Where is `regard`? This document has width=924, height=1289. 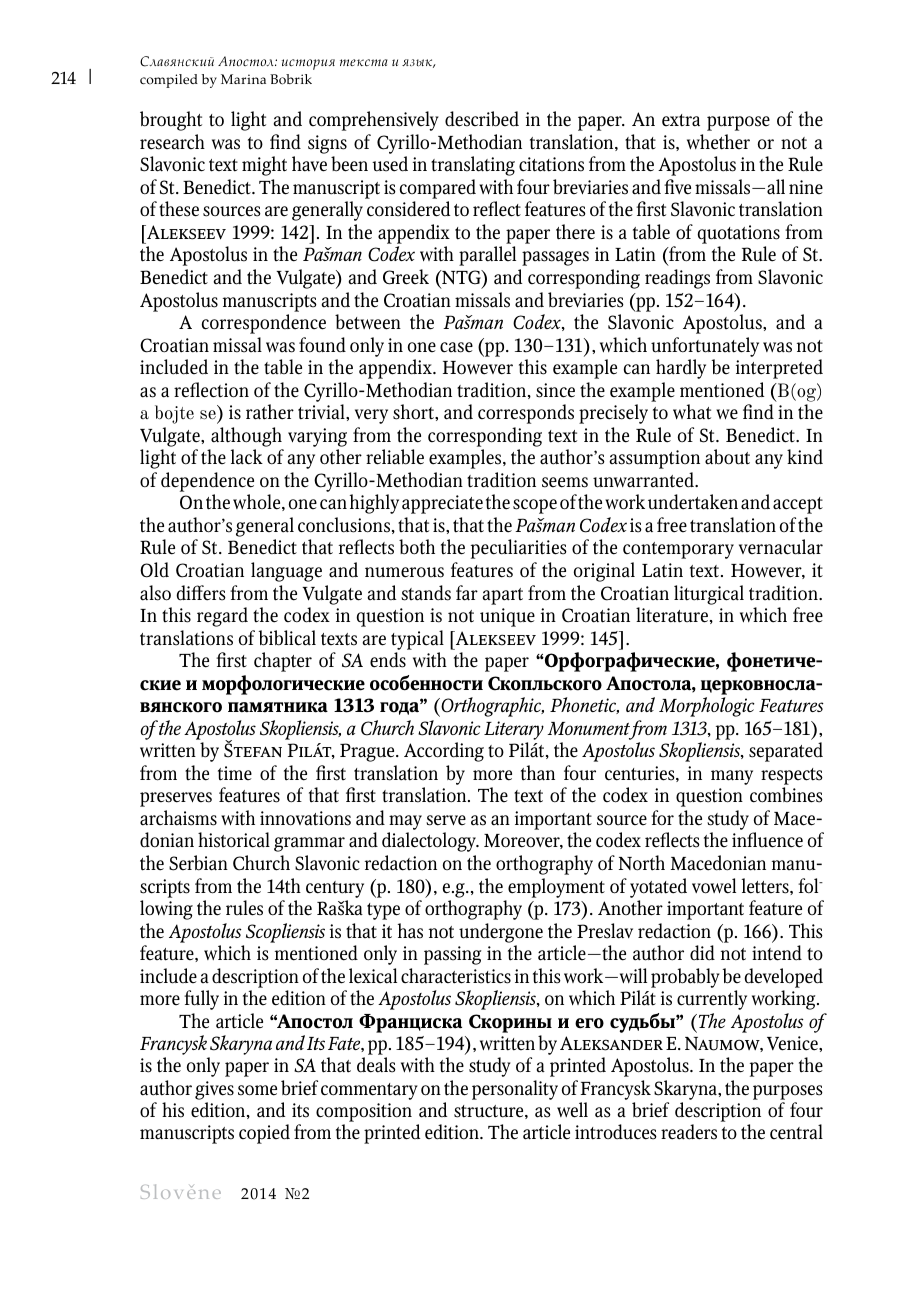
regard is located at coordinates (222, 617).
